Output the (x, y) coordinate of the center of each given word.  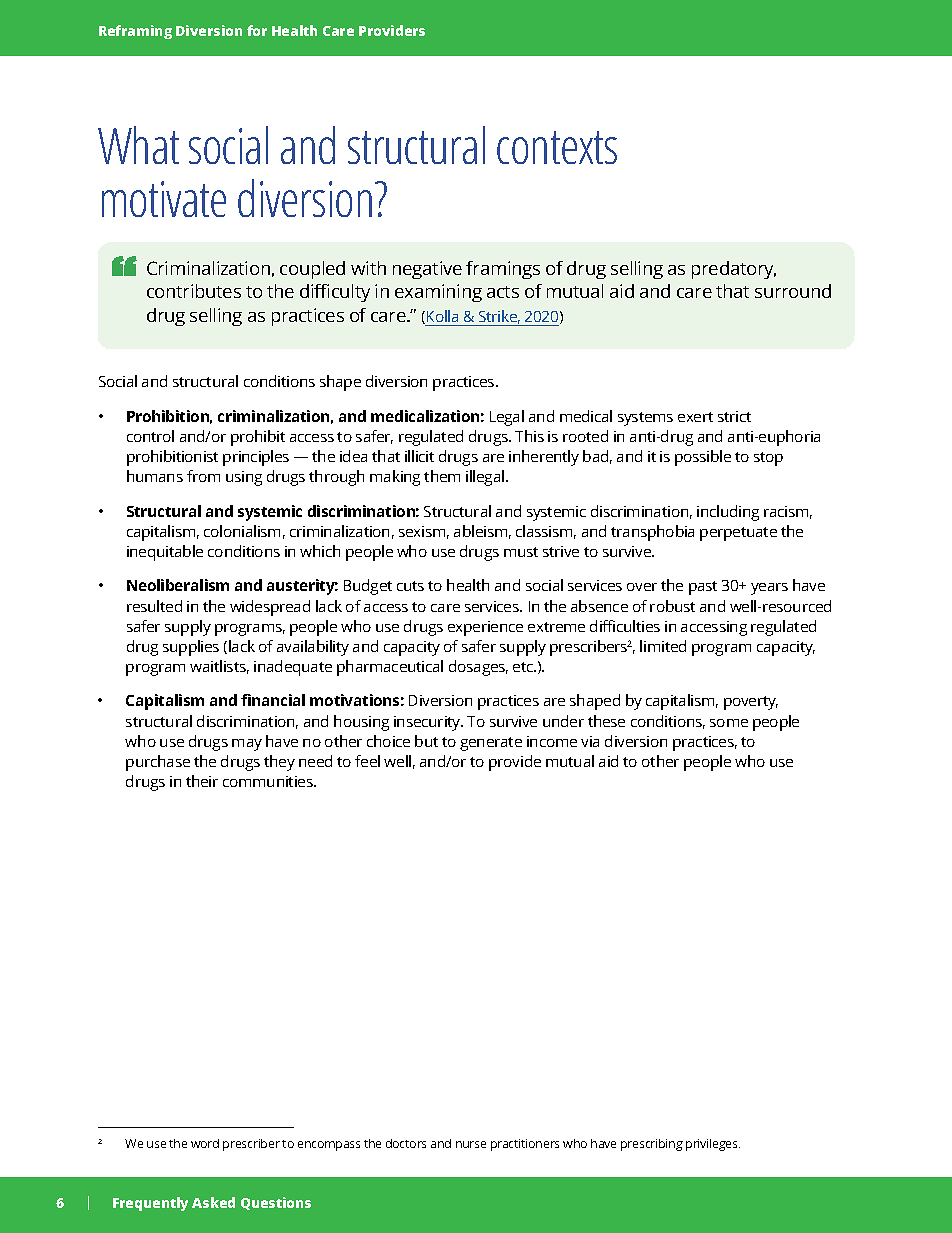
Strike (499, 317)
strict (734, 416)
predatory (734, 270)
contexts (557, 147)
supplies (191, 648)
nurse (471, 1144)
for (257, 30)
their (202, 781)
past (703, 588)
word (205, 1143)
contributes (194, 291)
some (729, 723)
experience (485, 628)
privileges (713, 1145)
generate (491, 744)
